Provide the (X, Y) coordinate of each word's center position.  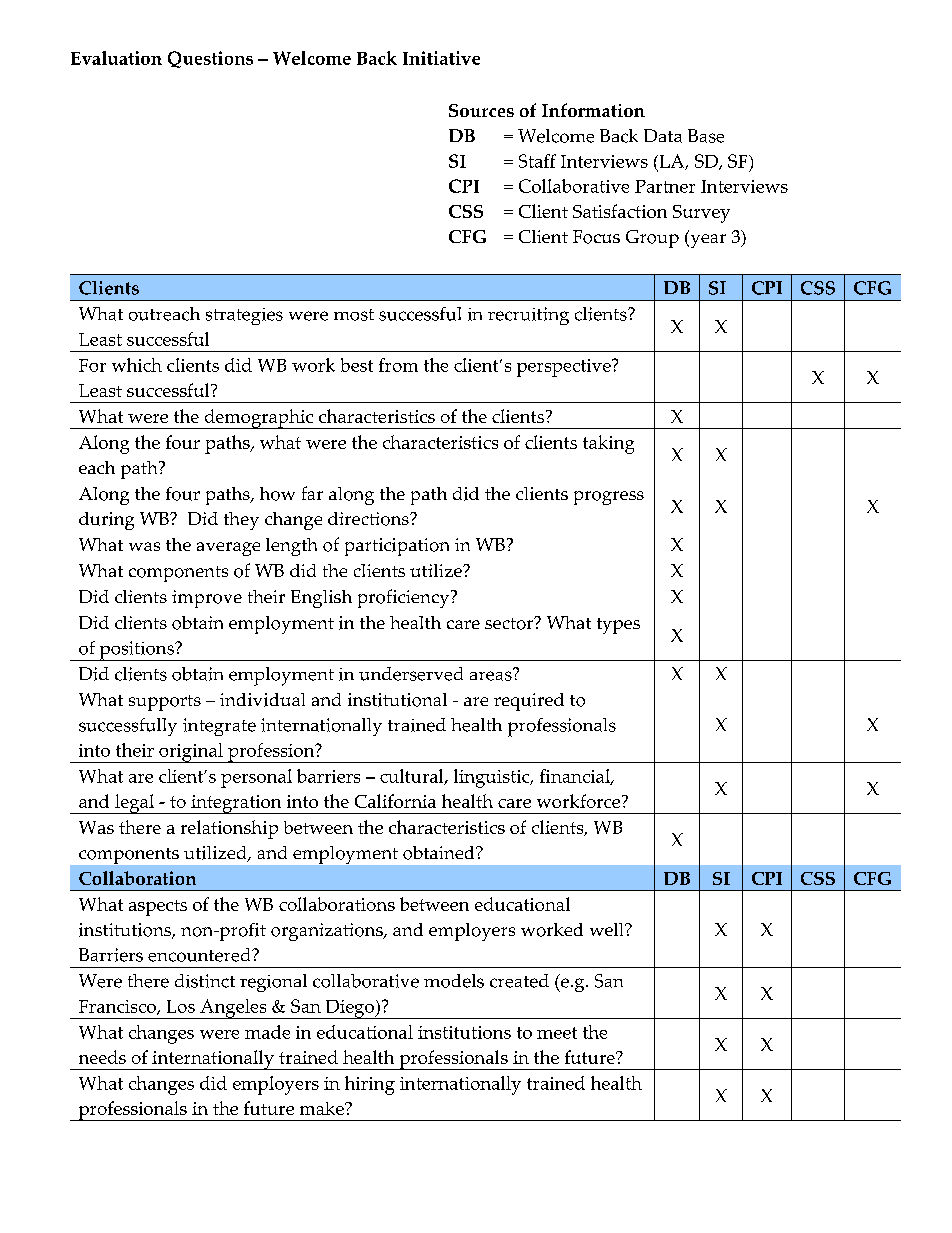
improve (207, 599)
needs (102, 1057)
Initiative (441, 58)
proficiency (405, 598)
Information (593, 110)
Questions (210, 59)
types (618, 626)
